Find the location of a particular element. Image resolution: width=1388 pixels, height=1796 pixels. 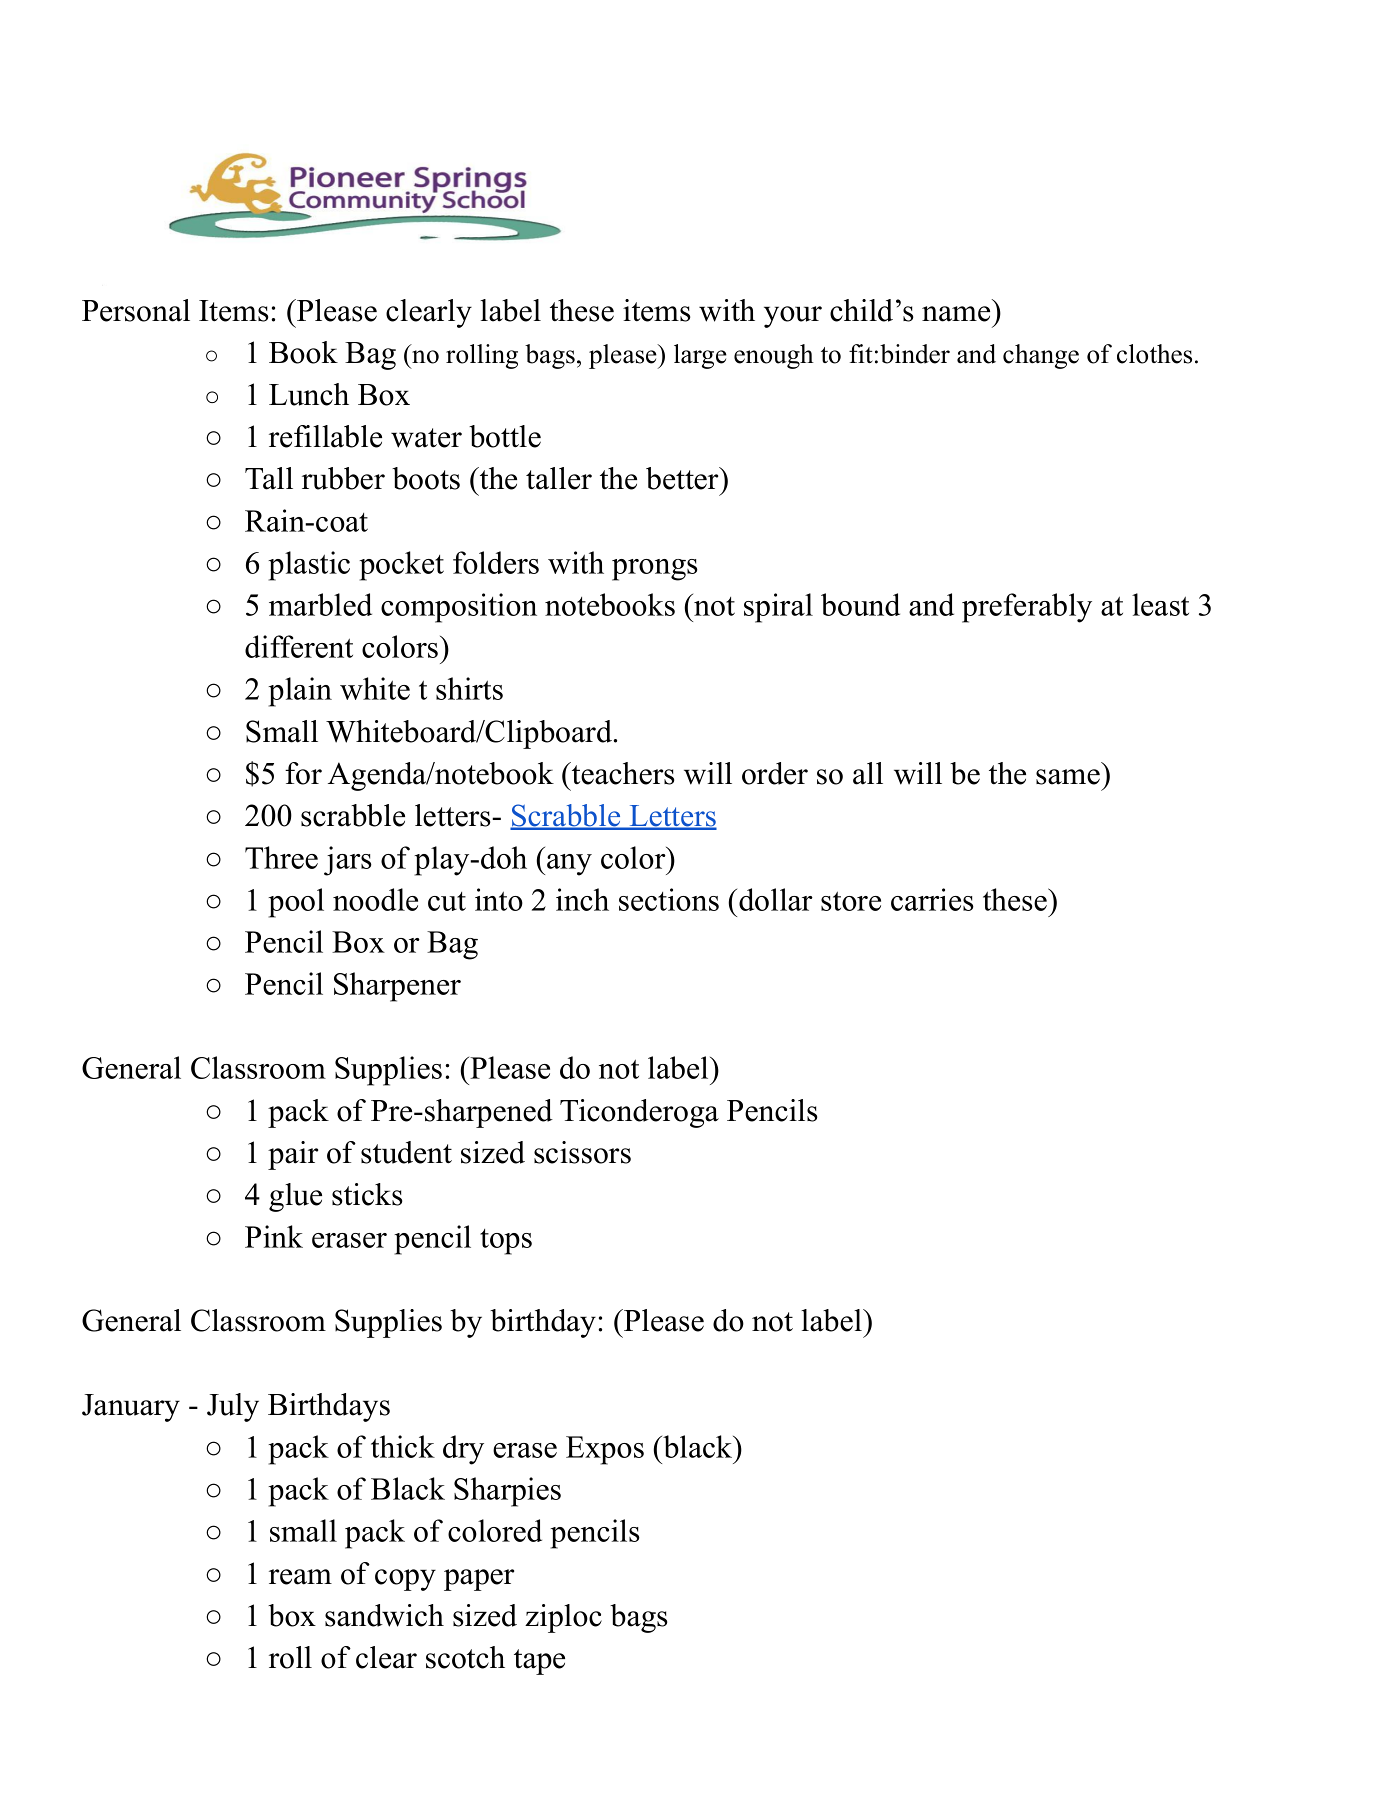

store is located at coordinates (851, 901).
